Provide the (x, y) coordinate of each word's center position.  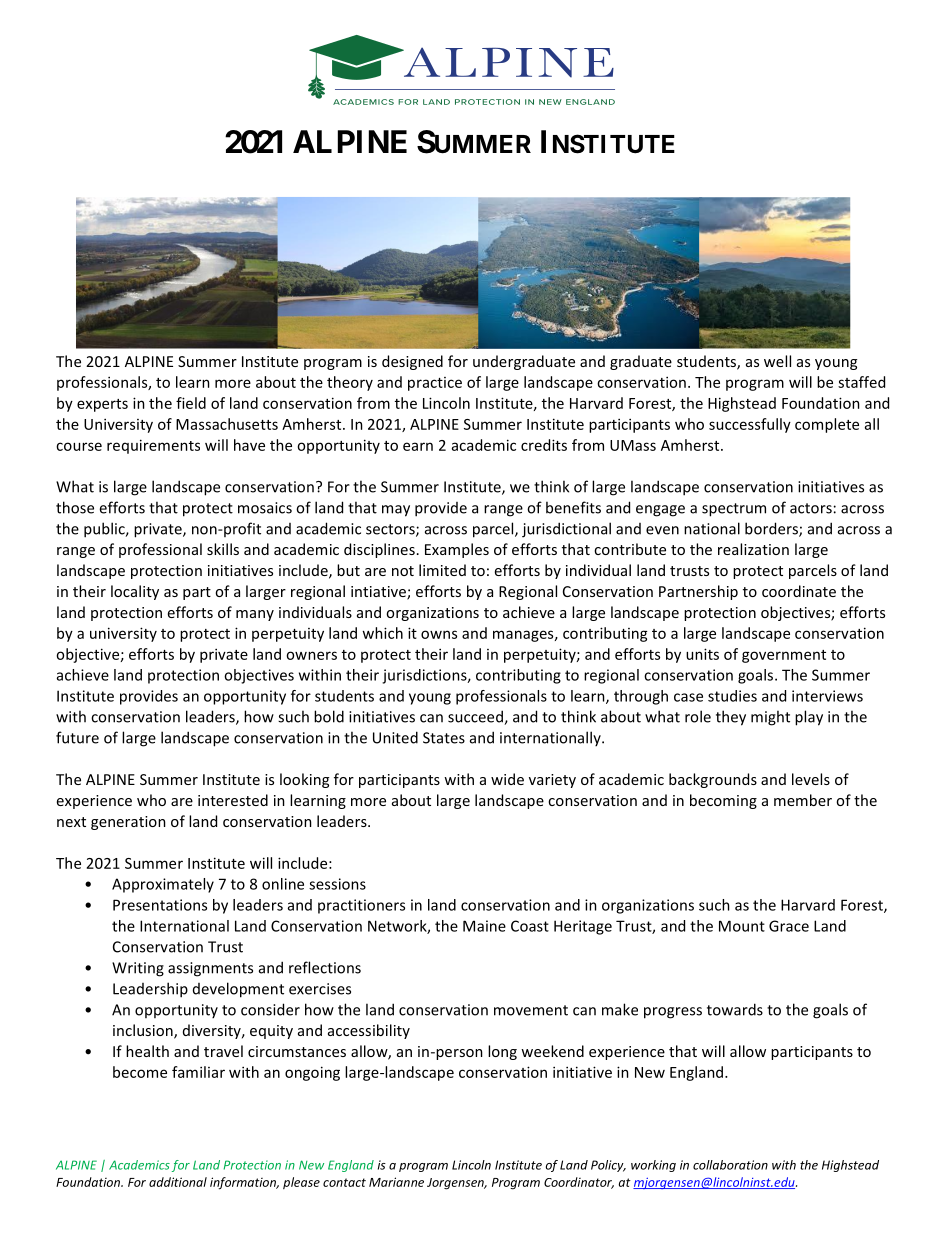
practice (435, 384)
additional (178, 1182)
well (777, 361)
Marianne (396, 1182)
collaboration (730, 1165)
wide (507, 779)
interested (233, 800)
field (191, 403)
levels (811, 779)
